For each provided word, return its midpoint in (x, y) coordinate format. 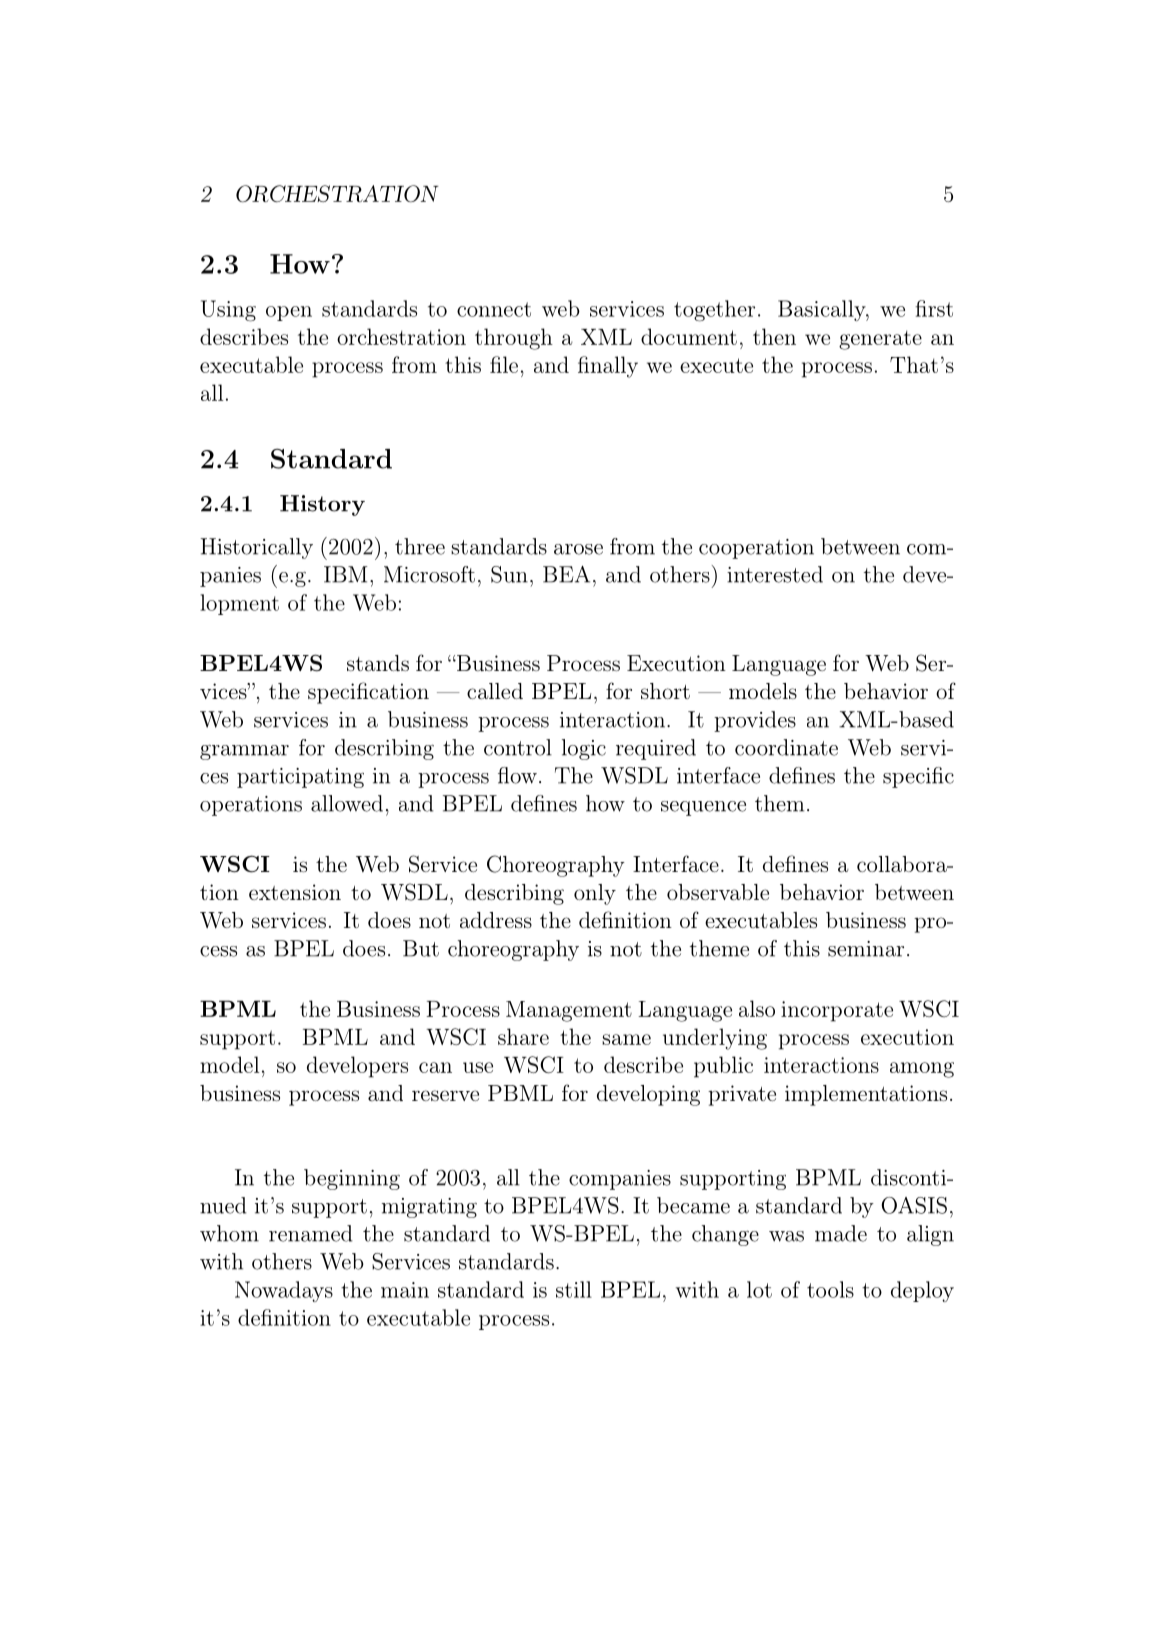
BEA (566, 574)
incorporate (837, 1011)
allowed (347, 803)
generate (880, 340)
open (289, 313)
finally (608, 367)
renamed (311, 1233)
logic (584, 749)
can (435, 1067)
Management (569, 1011)
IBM (345, 574)
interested (775, 574)
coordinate (786, 747)
